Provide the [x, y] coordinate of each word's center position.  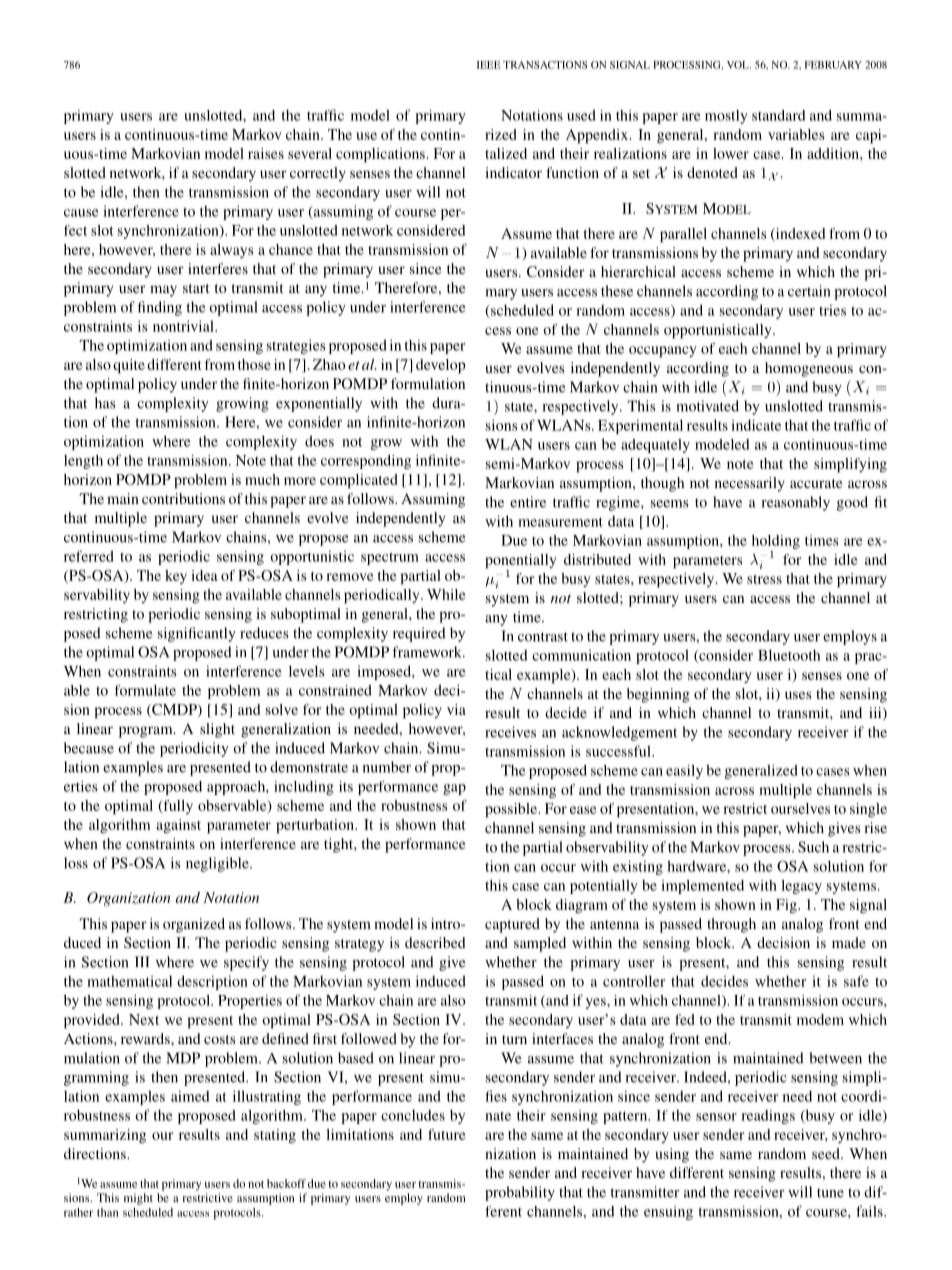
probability [520, 1193]
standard [779, 115]
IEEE [488, 65]
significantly [197, 634]
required [419, 634]
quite [129, 366]
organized [194, 925]
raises [266, 153]
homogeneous [809, 369]
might [138, 1199]
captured [512, 925]
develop [441, 366]
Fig [787, 906]
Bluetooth [789, 655]
